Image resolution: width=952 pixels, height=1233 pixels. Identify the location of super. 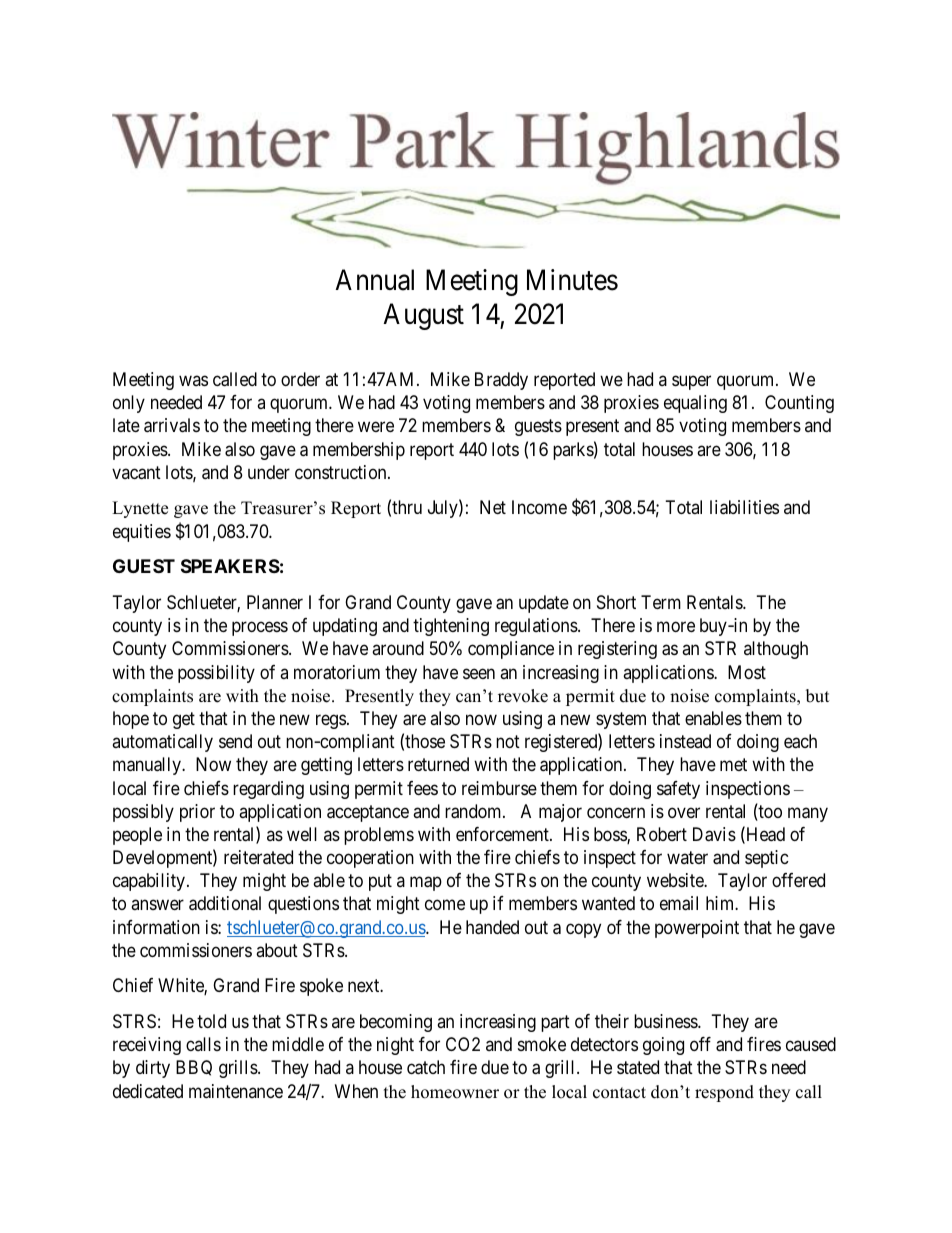
(691, 383).
